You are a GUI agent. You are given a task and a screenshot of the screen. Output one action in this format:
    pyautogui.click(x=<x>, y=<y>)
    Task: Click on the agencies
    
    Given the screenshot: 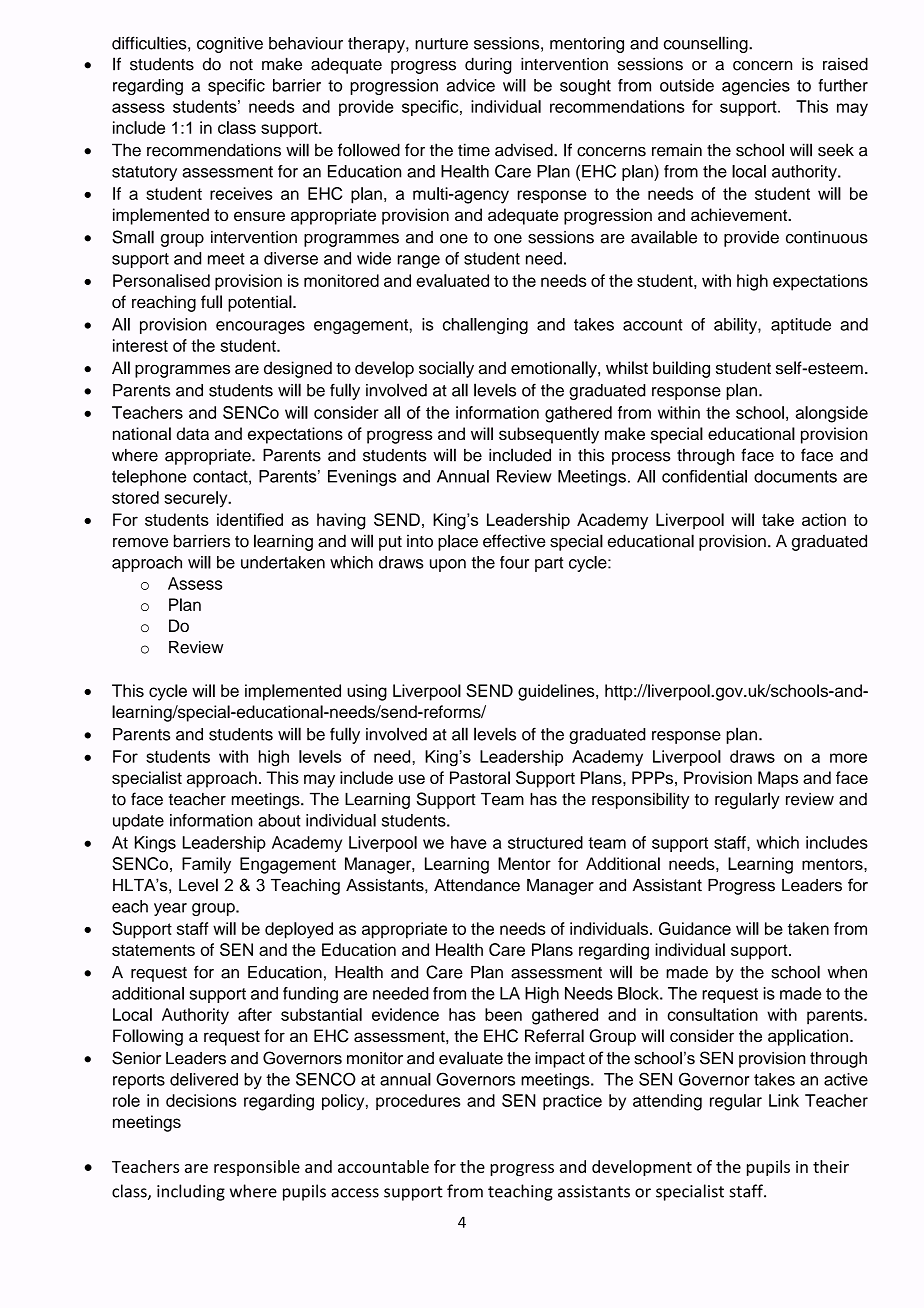 What is the action you would take?
    pyautogui.click(x=756, y=87)
